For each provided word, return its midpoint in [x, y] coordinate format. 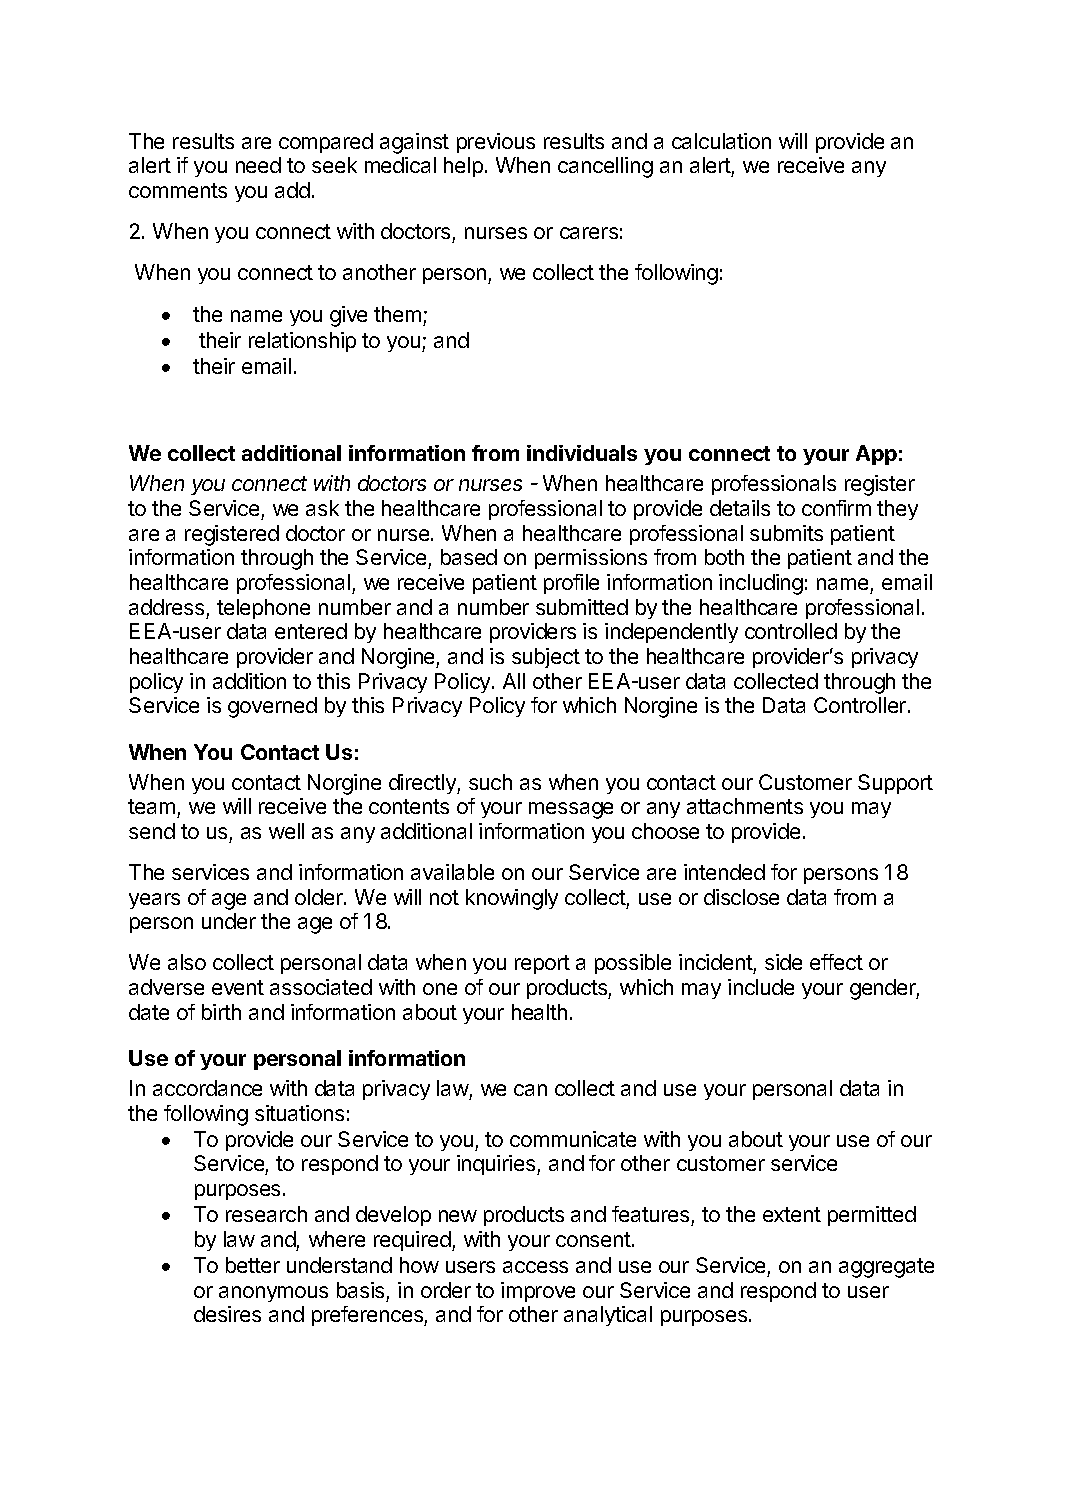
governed [272, 707]
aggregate [886, 1268]
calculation [721, 141]
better [253, 1265]
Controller [861, 705]
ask [322, 508]
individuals [582, 453]
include [761, 987]
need [258, 165]
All [514, 681]
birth [221, 1012]
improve [538, 1292]
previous [496, 143]
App [876, 455]
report [542, 964]
